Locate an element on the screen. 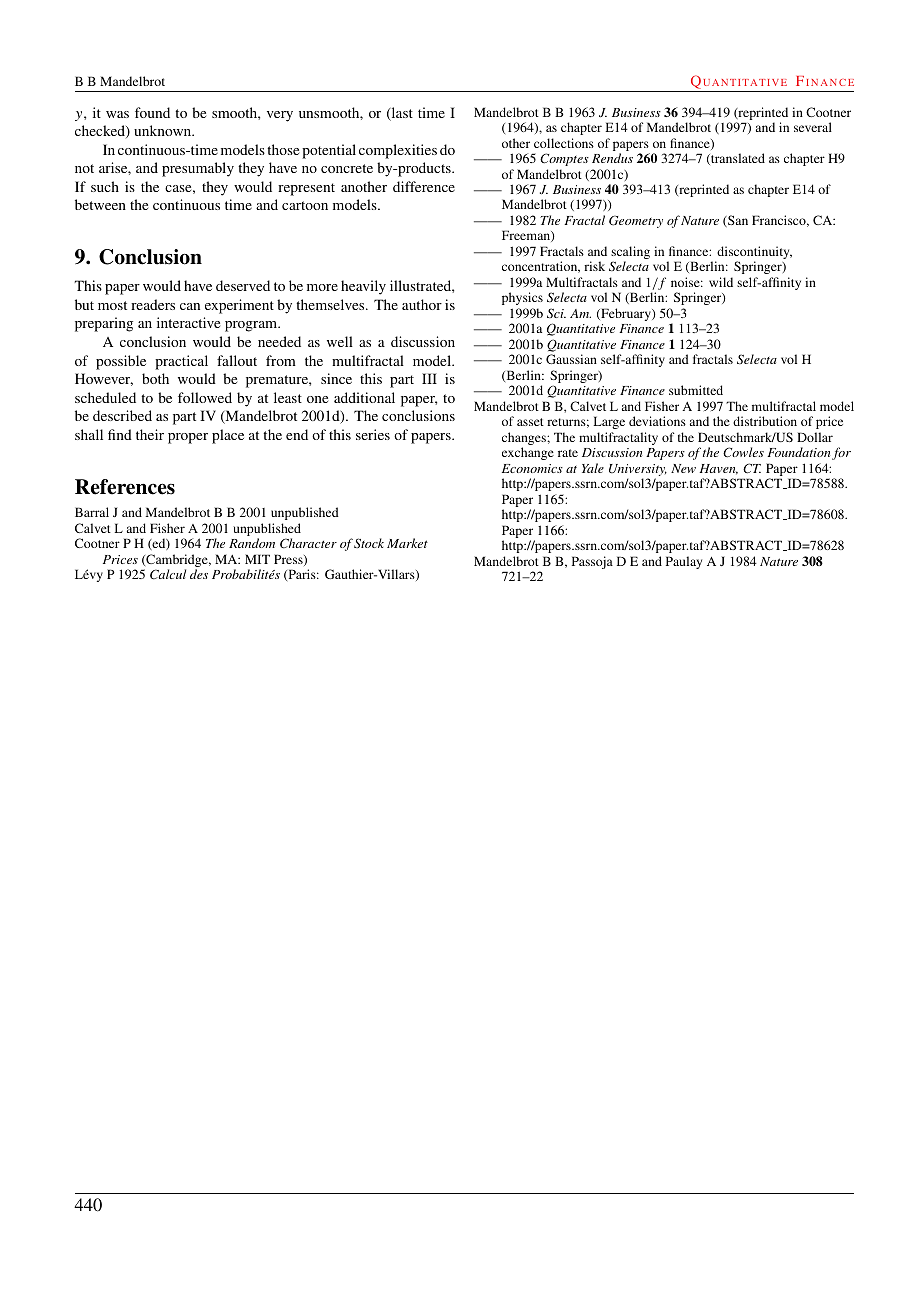 The height and width of the screenshot is (1307, 924). several is located at coordinates (813, 127).
